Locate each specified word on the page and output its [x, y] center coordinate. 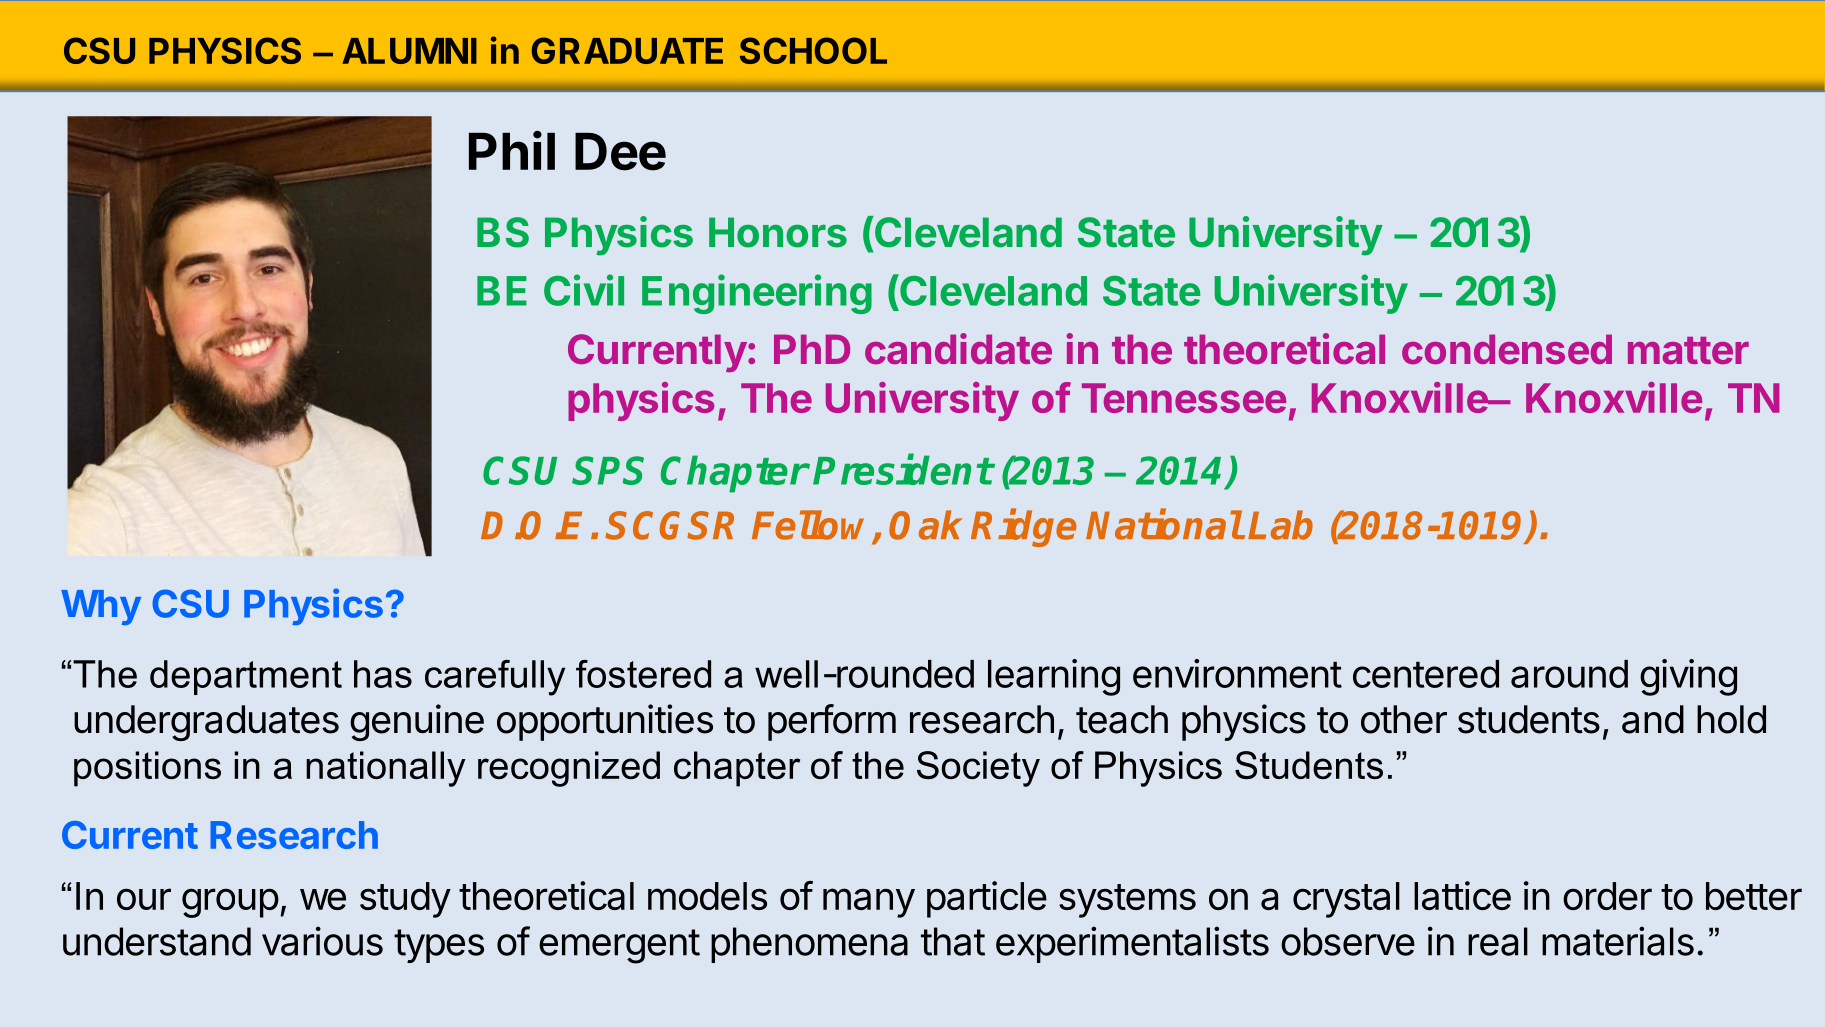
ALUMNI [409, 51]
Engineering [757, 294]
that [953, 941]
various [322, 941]
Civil [584, 290]
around [1569, 674]
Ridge [1023, 528]
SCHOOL [813, 50]
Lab [1280, 525]
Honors [778, 232]
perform [832, 722]
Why [101, 607]
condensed [1507, 349]
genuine [417, 722]
